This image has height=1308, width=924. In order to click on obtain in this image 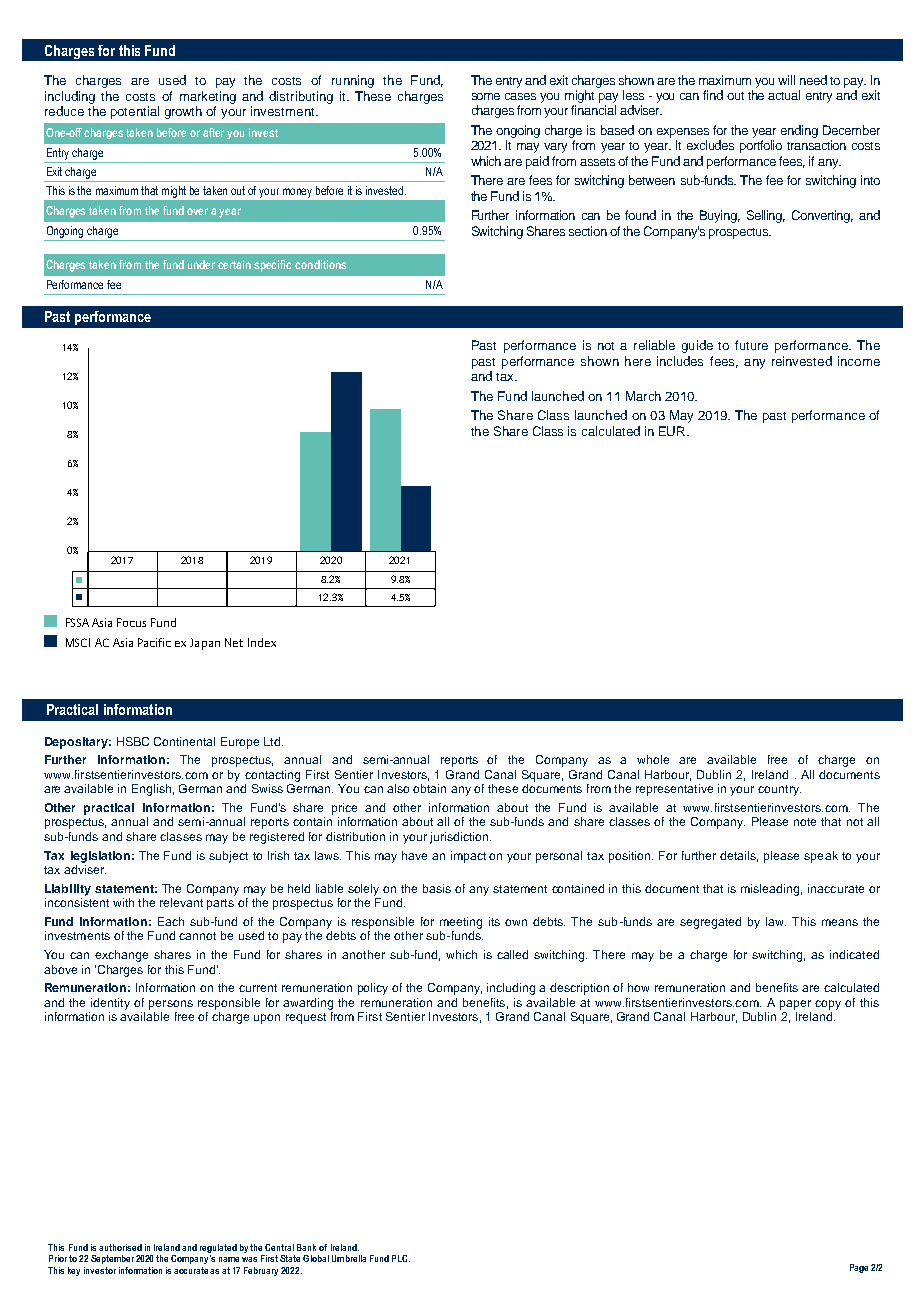, I will do `click(429, 788)`.
